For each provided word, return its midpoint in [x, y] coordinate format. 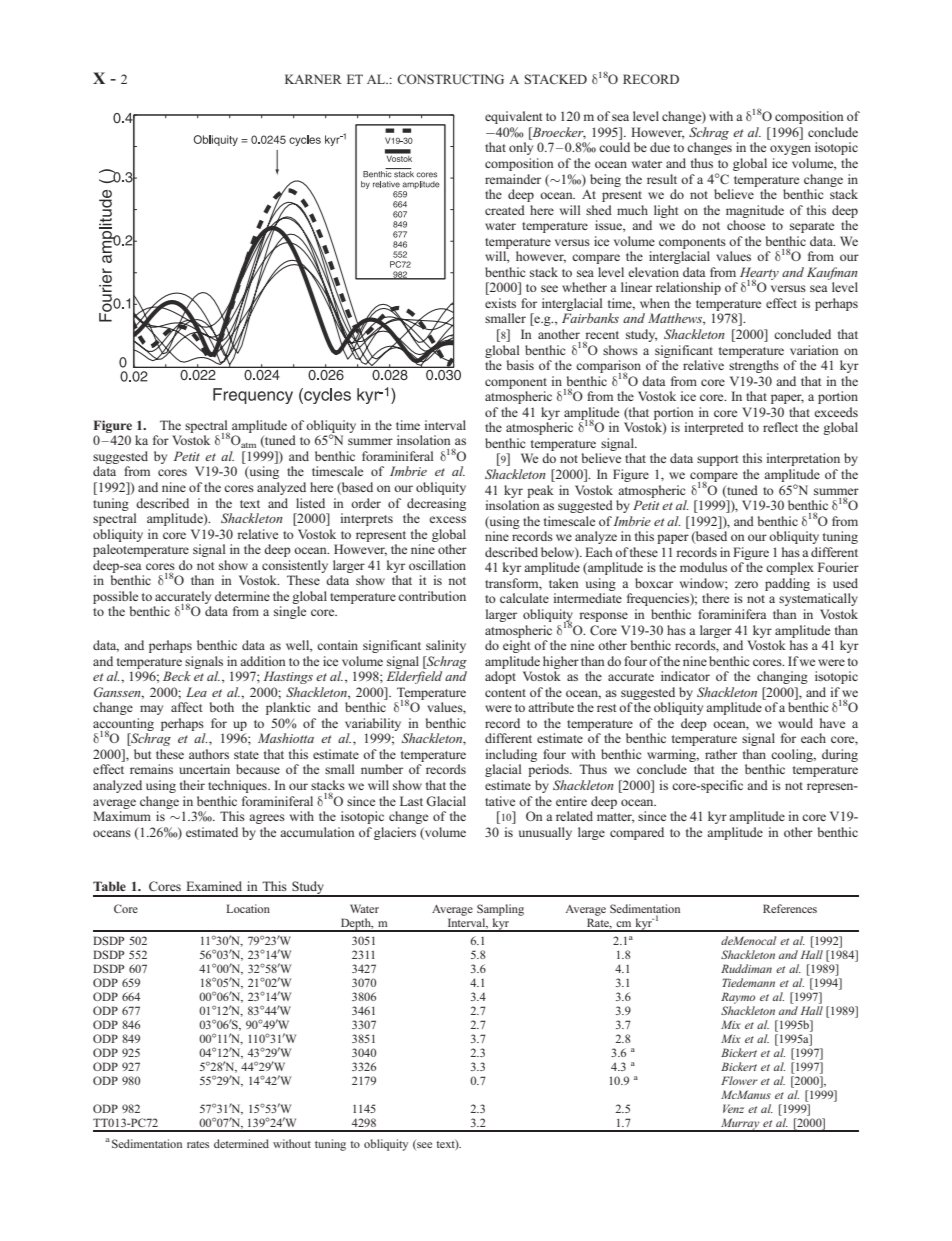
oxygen [790, 150]
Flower [739, 1080]
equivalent [513, 117]
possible [115, 597]
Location [248, 908]
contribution [432, 596]
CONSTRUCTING [450, 79]
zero [746, 584]
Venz [733, 1108]
